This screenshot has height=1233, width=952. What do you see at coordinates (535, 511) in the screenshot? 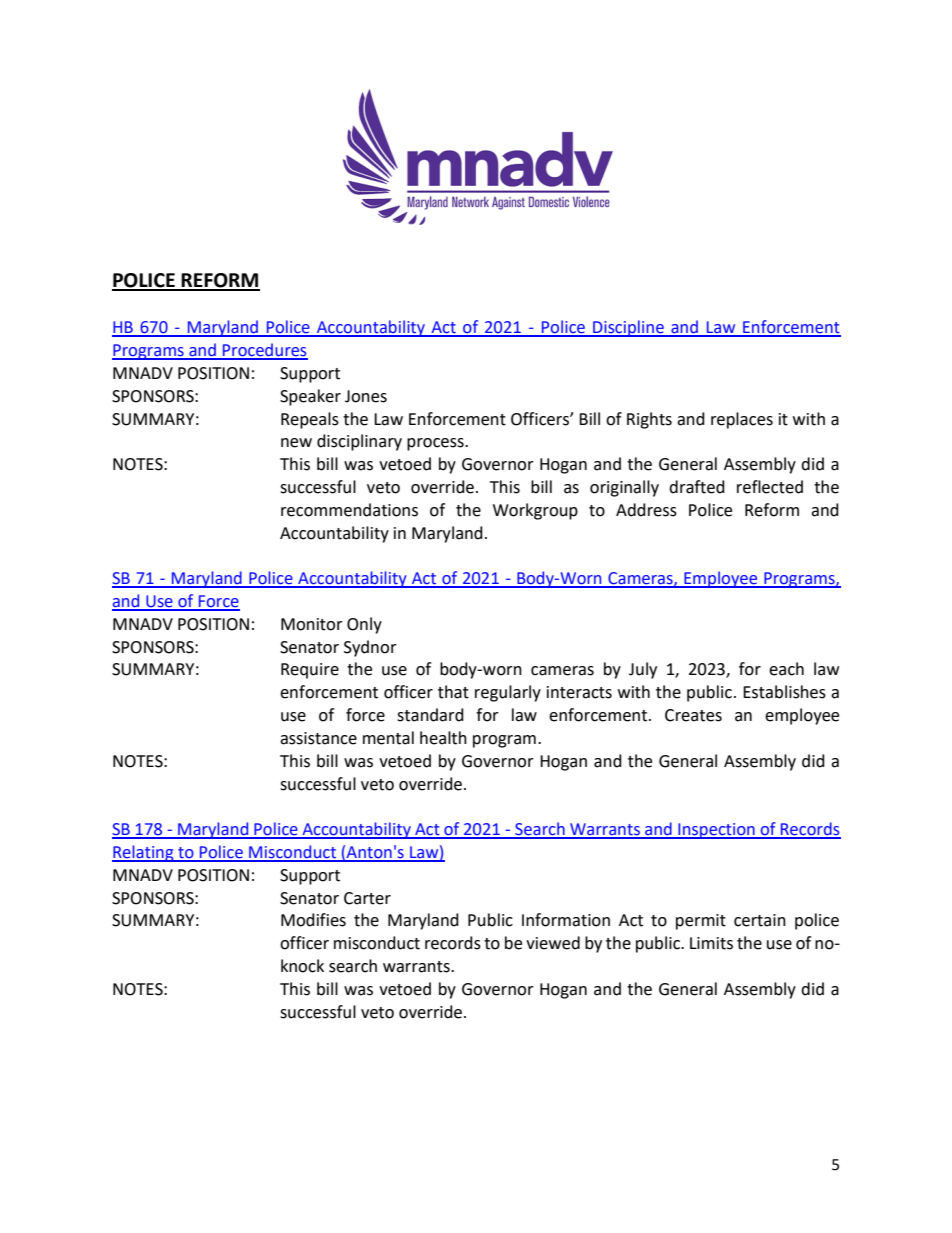
I see `Workgroup` at bounding box center [535, 511].
